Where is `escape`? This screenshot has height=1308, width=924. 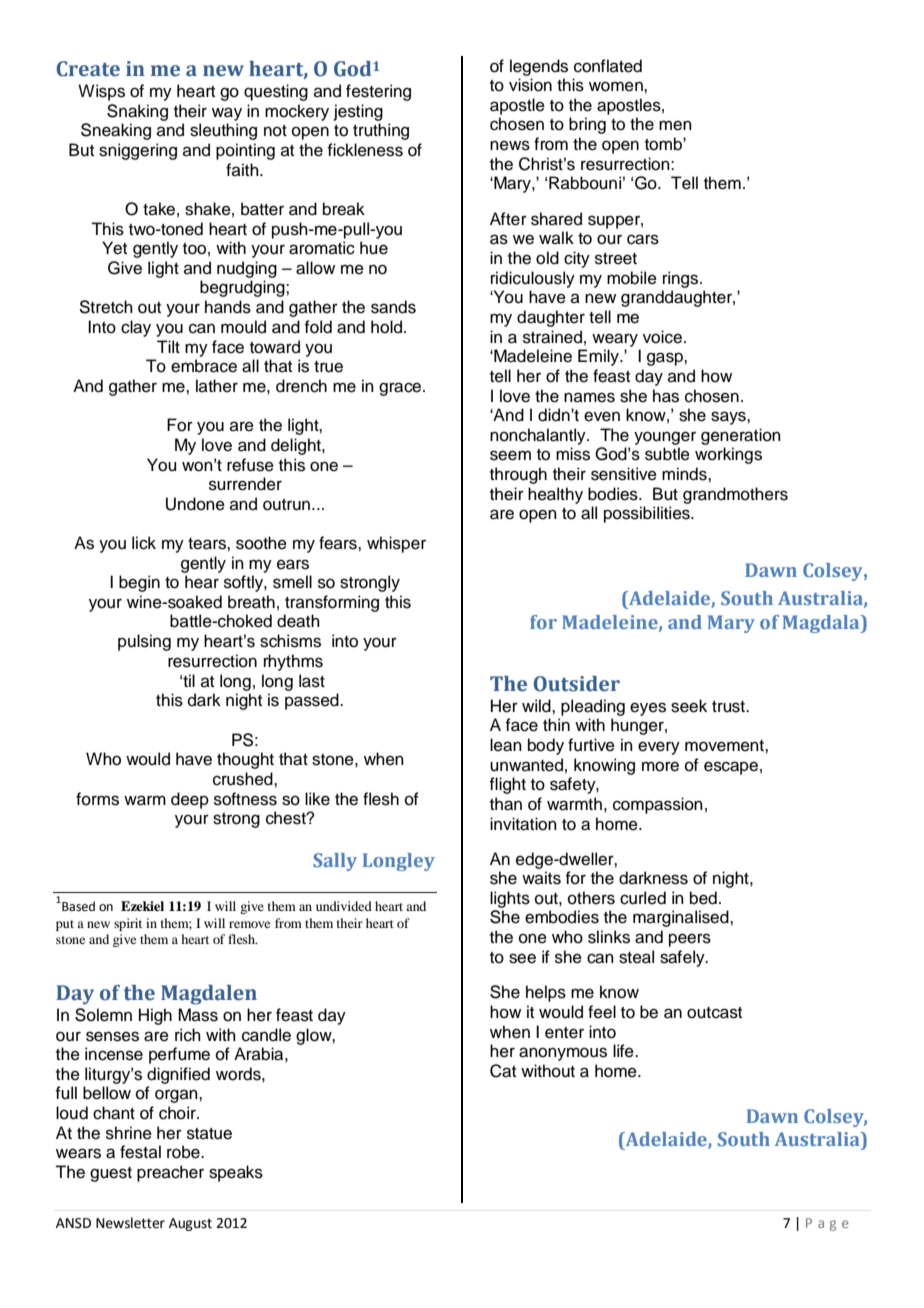 escape is located at coordinates (731, 768).
